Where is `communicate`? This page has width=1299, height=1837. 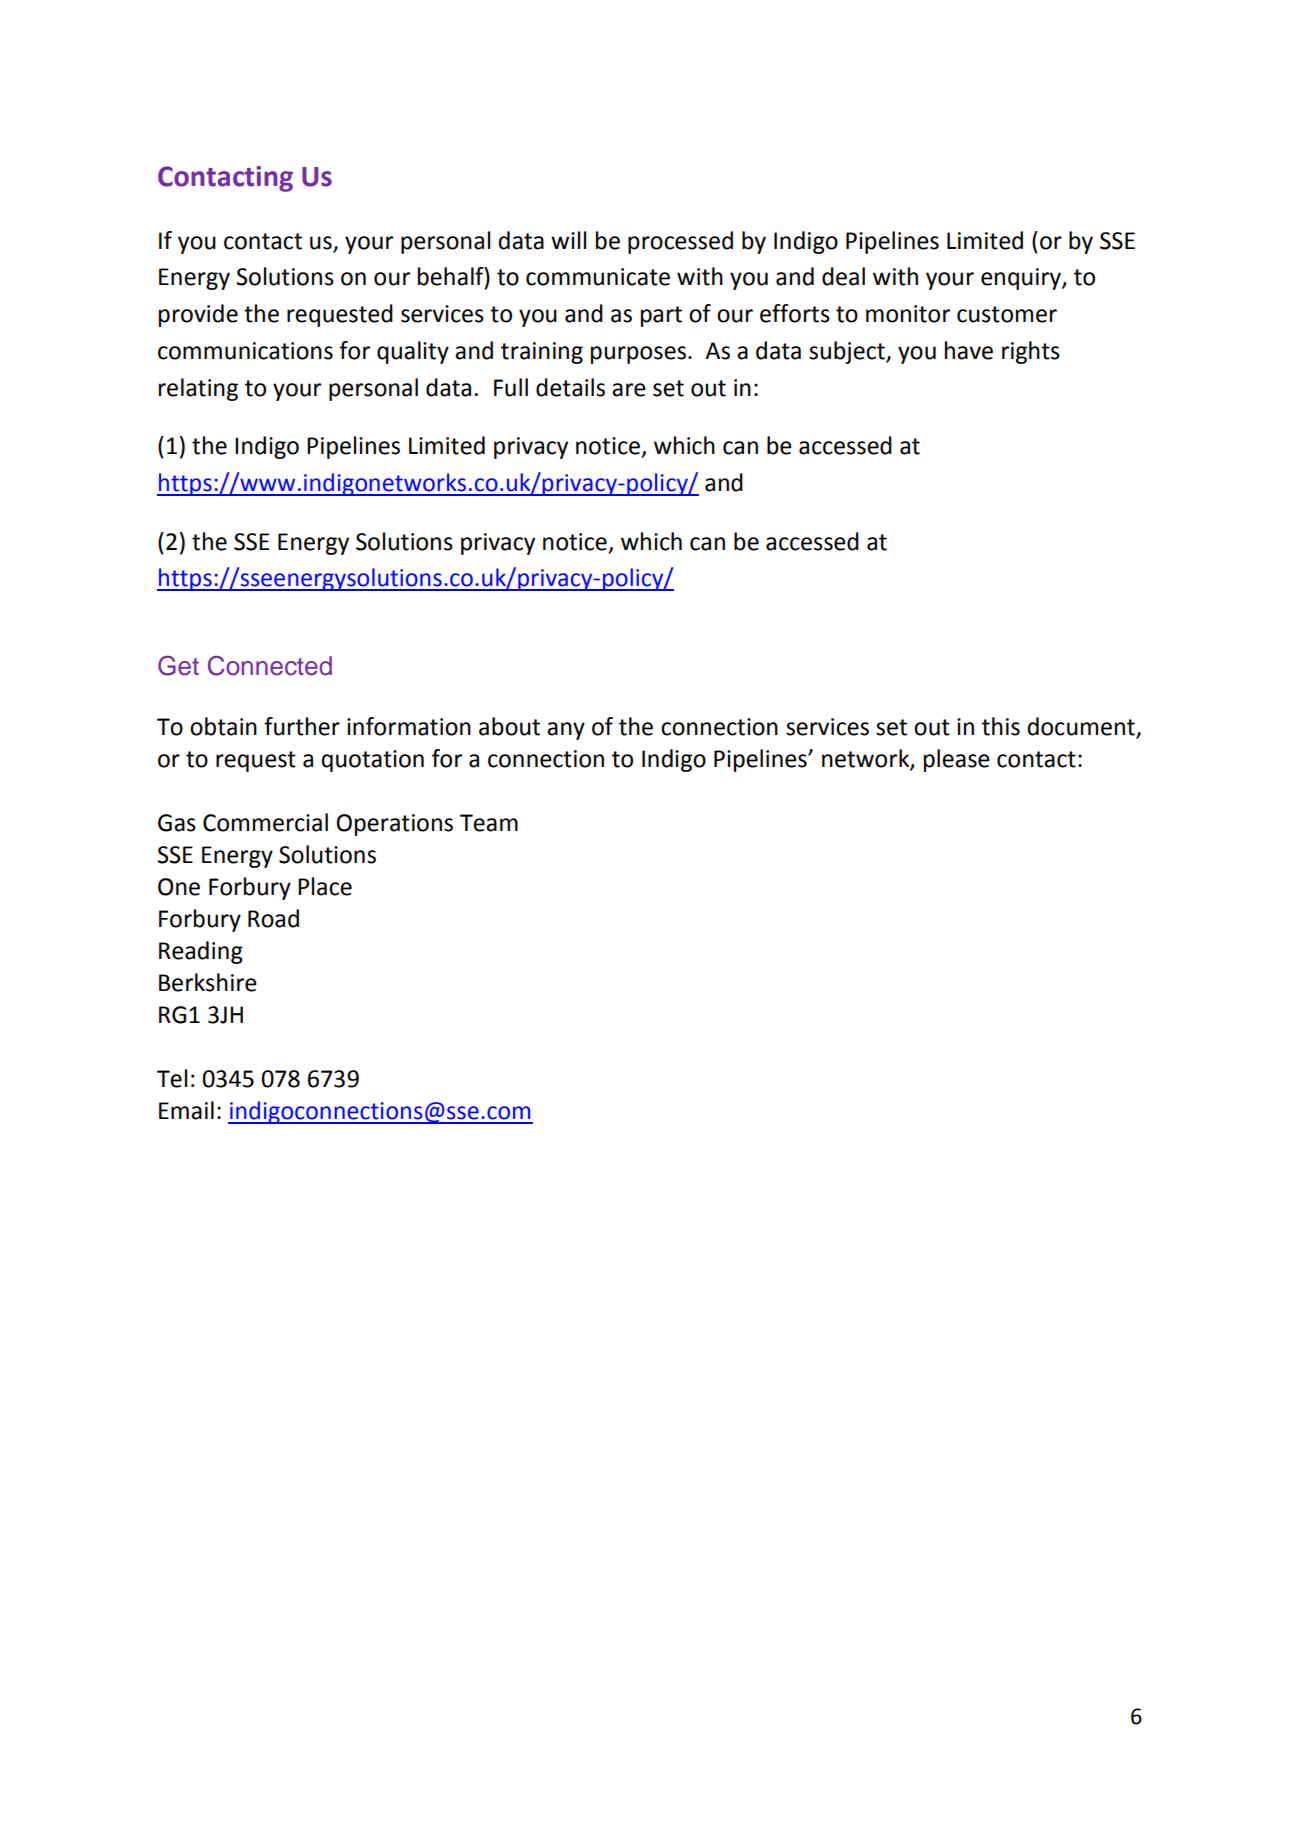 communicate is located at coordinates (598, 277).
